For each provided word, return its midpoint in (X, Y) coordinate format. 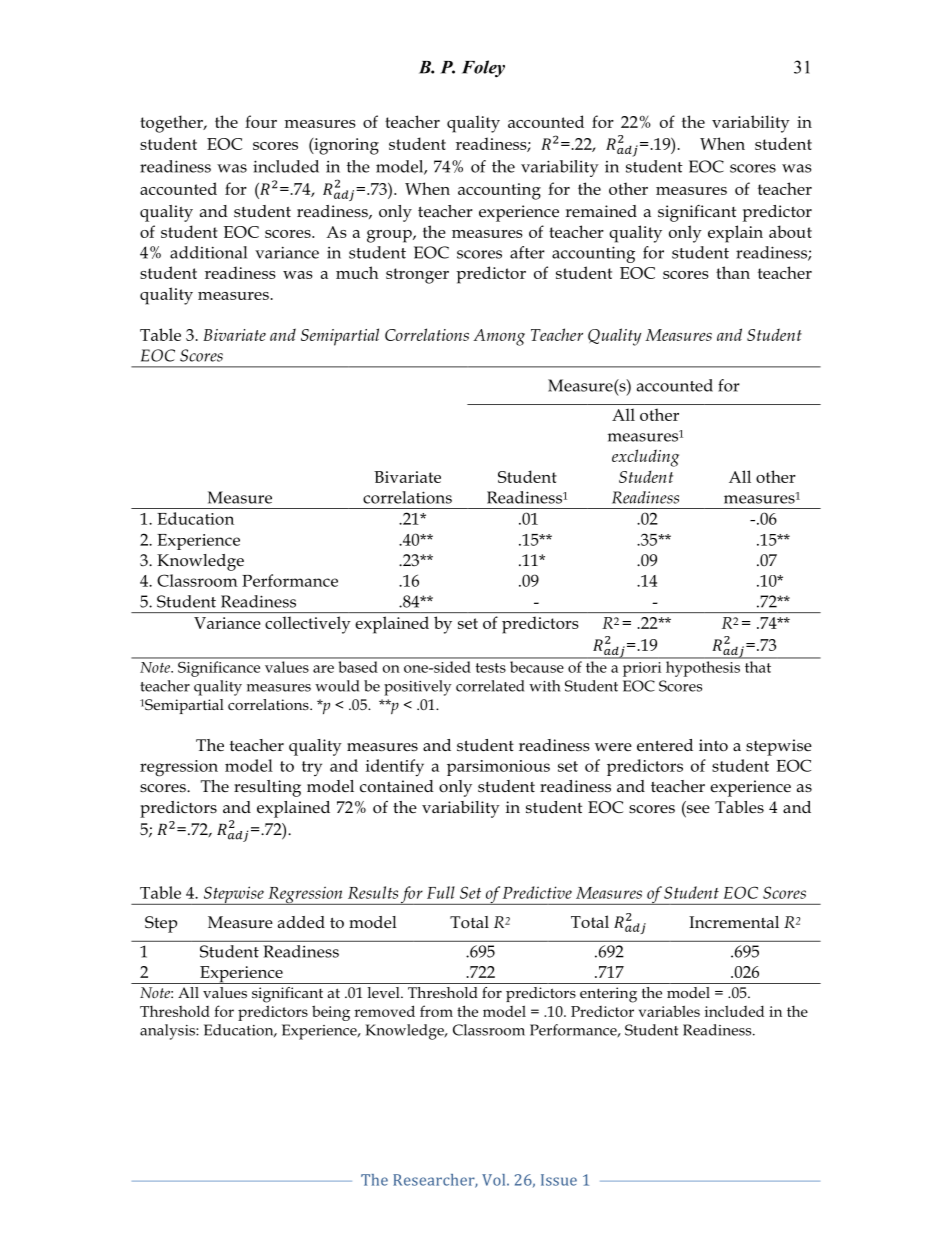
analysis (168, 1032)
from (436, 1011)
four (261, 121)
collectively (307, 625)
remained (601, 211)
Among (499, 337)
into (713, 745)
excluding (645, 458)
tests (491, 668)
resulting (267, 788)
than (733, 272)
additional (208, 252)
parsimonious (498, 768)
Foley (483, 69)
